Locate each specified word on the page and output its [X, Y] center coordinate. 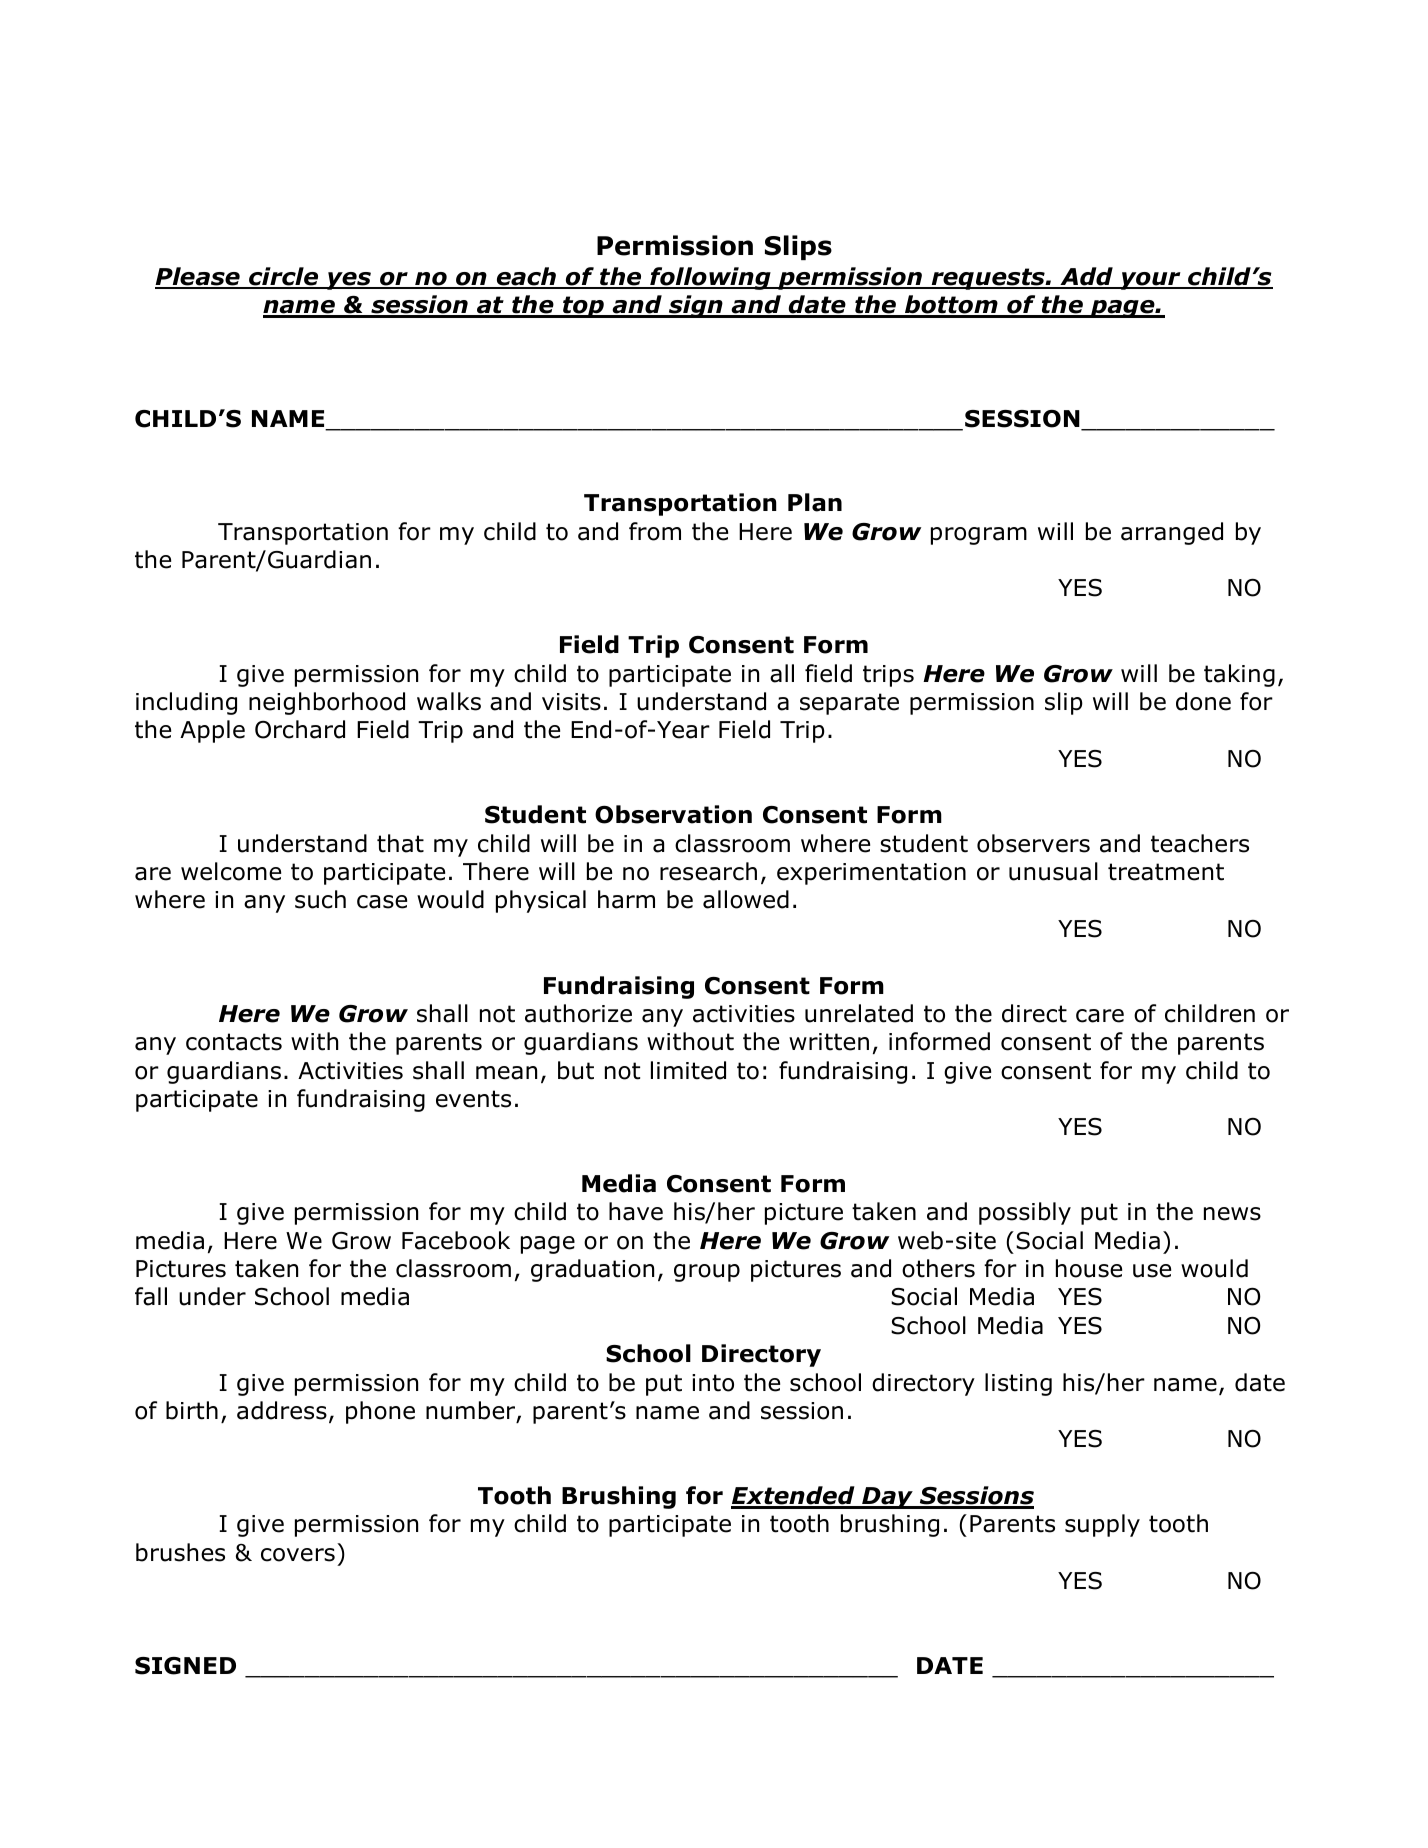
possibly [1025, 1213]
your [1150, 281]
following [710, 278]
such [320, 899]
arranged [1172, 533]
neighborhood [327, 703]
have [636, 1211]
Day [887, 1498]
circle [284, 277]
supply [1102, 1525]
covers [298, 1555]
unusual [1053, 871]
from [655, 531]
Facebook [456, 1240]
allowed [746, 899]
